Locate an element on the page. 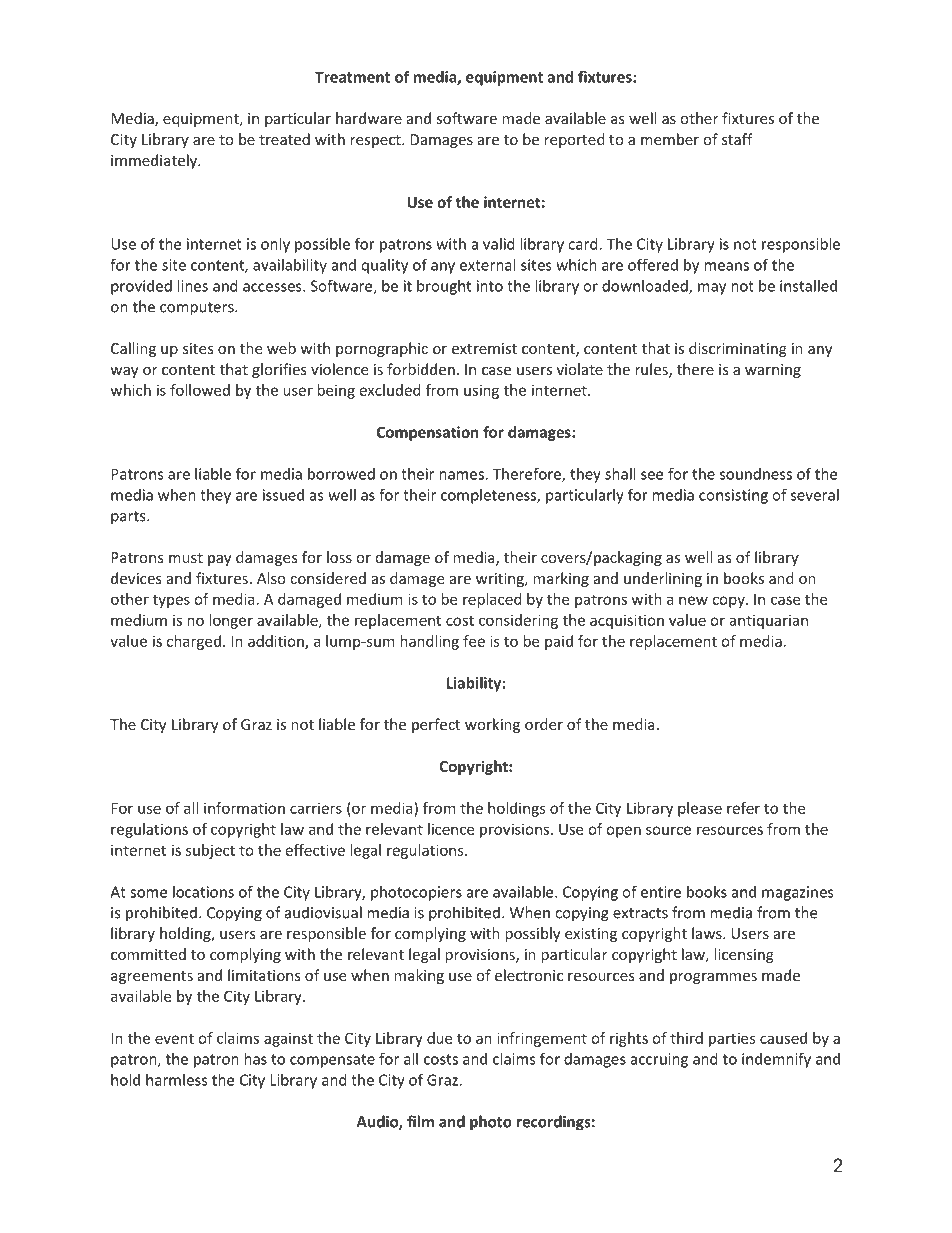 Image resolution: width=952 pixels, height=1233 pixels. treated is located at coordinates (284, 139).
